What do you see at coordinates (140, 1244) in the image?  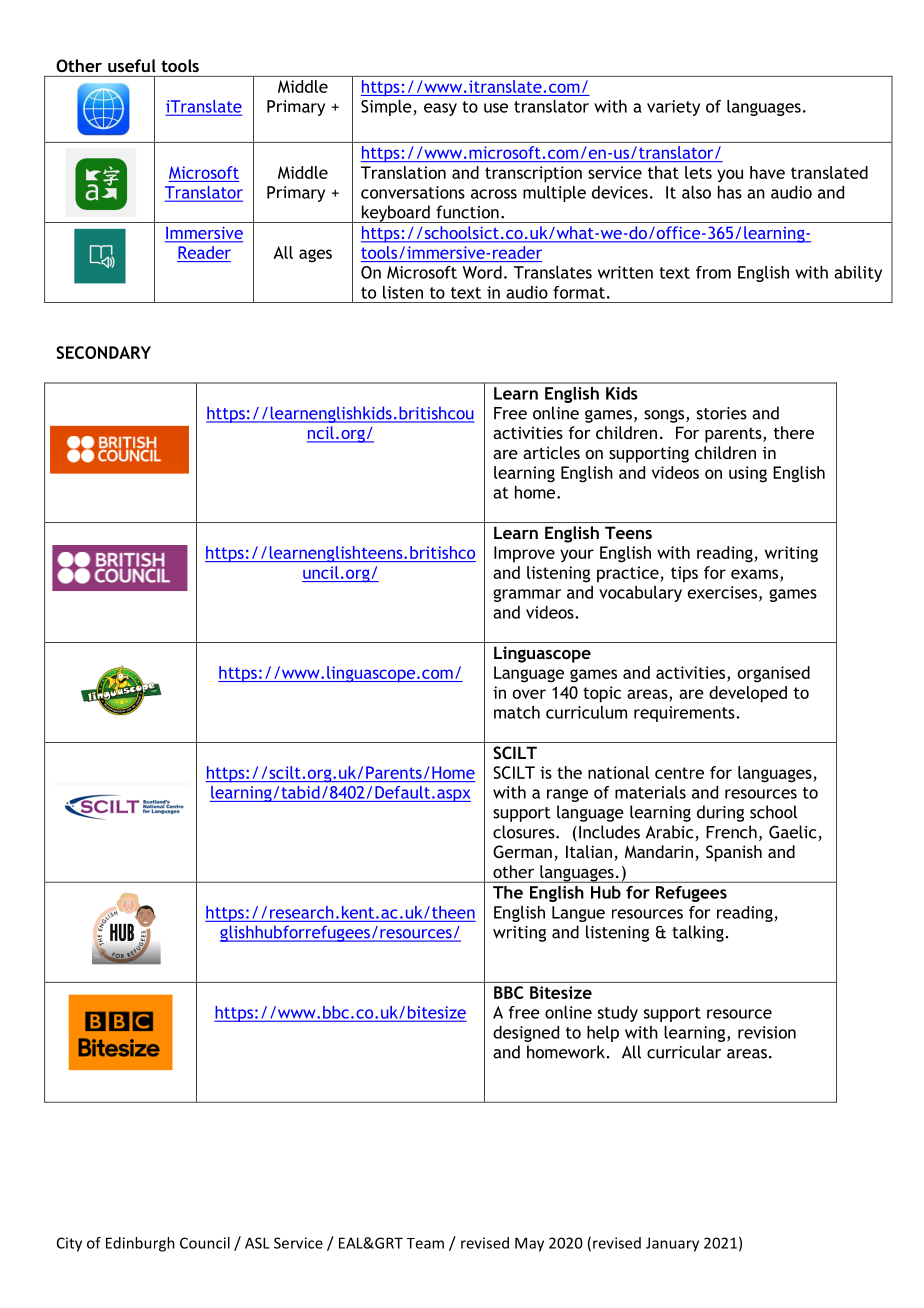 I see `Edinburgh` at bounding box center [140, 1244].
